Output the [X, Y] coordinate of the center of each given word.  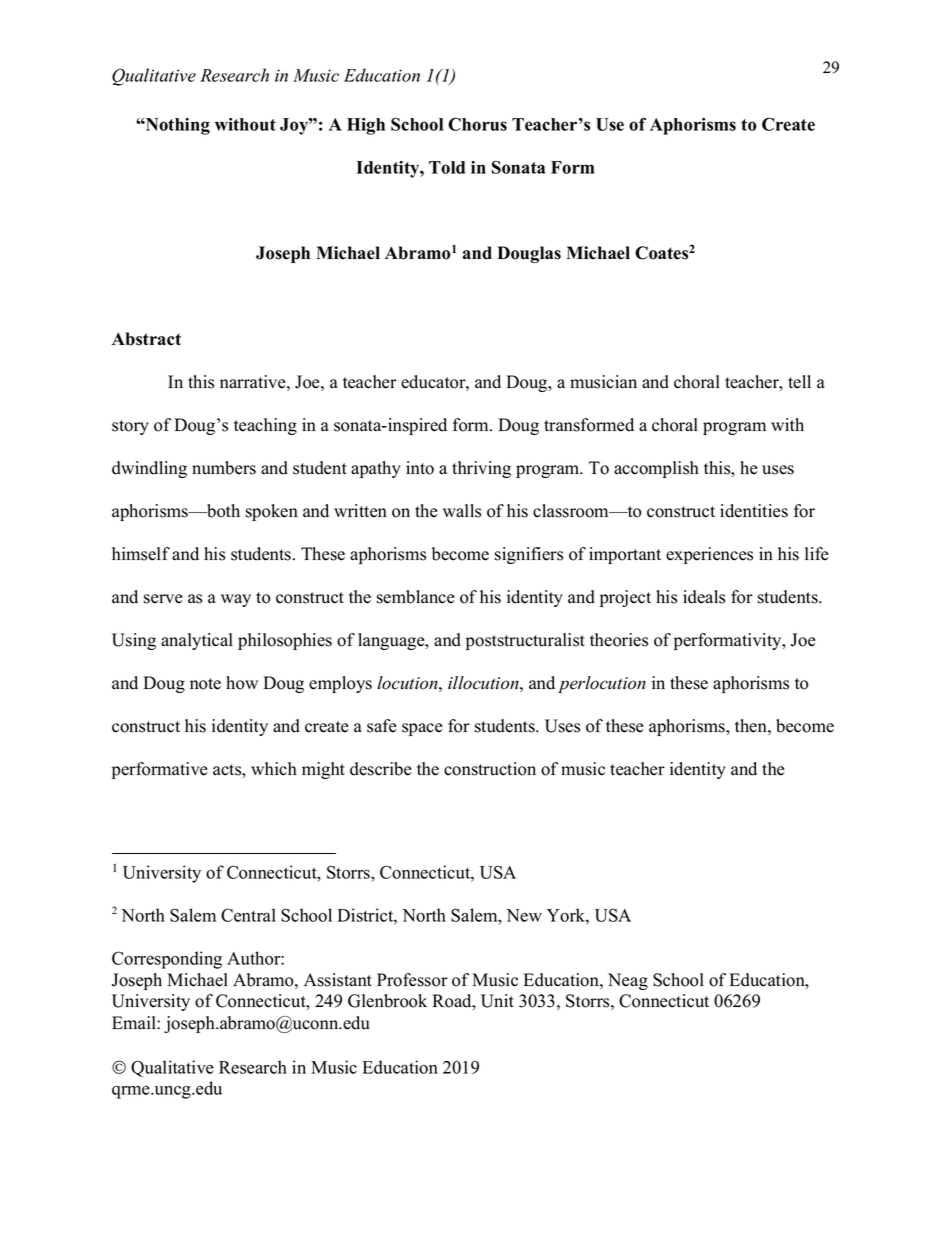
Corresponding [167, 960]
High [366, 126]
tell [799, 382]
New [524, 915]
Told [447, 167]
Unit [497, 1001]
